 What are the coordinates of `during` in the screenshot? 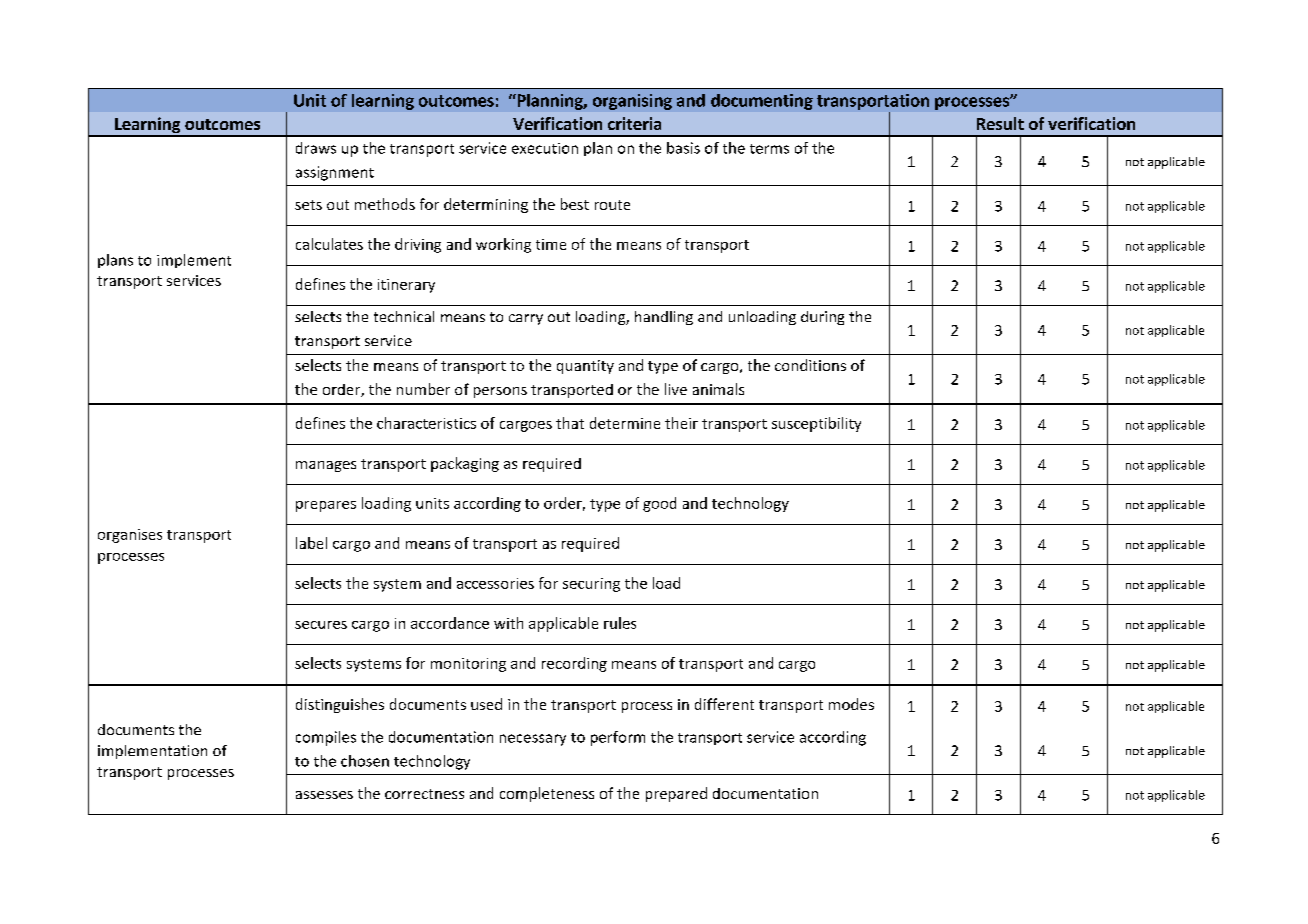 It's located at (822, 318).
